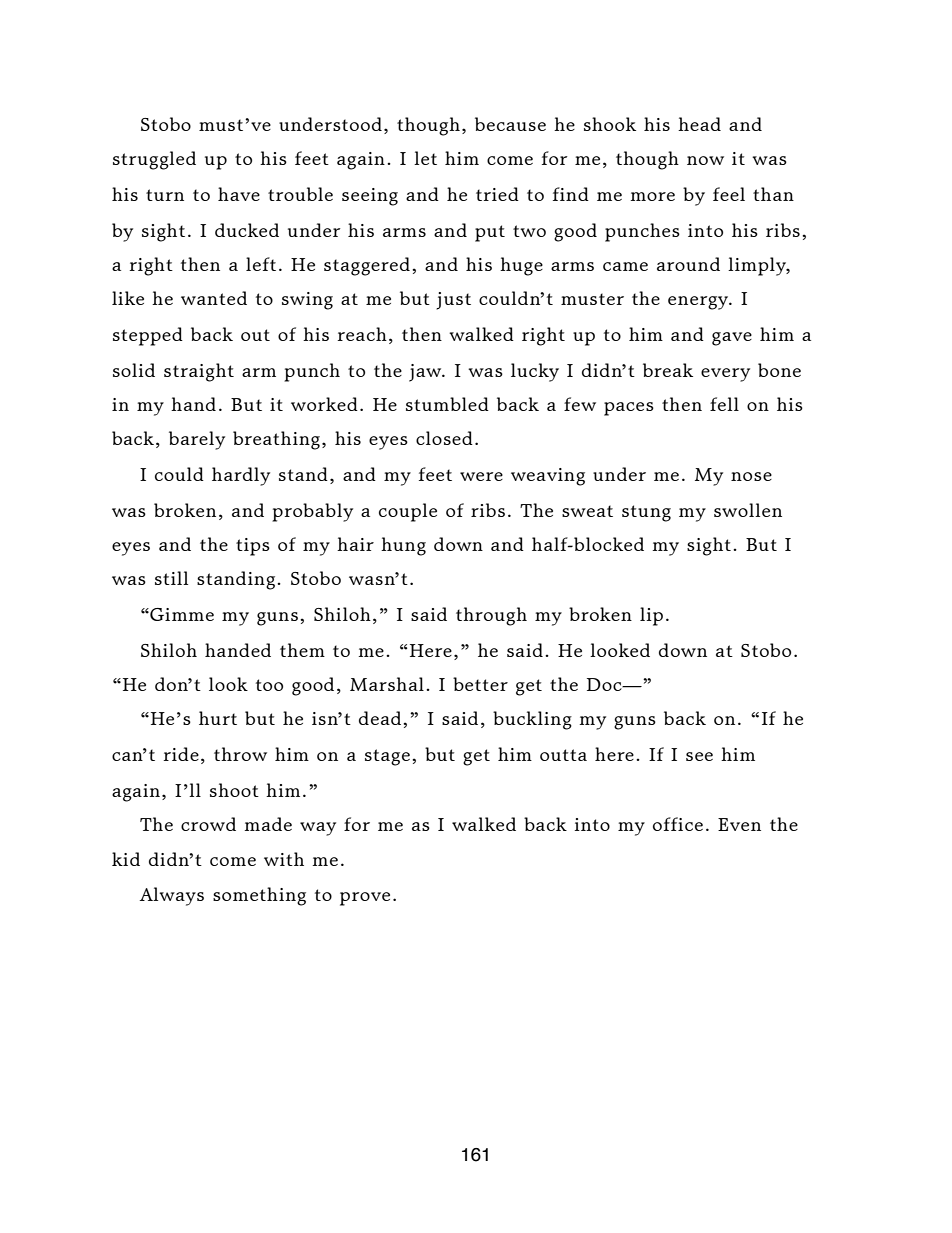 Image resolution: width=952 pixels, height=1233 pixels. What do you see at coordinates (171, 578) in the page?
I see `still` at bounding box center [171, 578].
